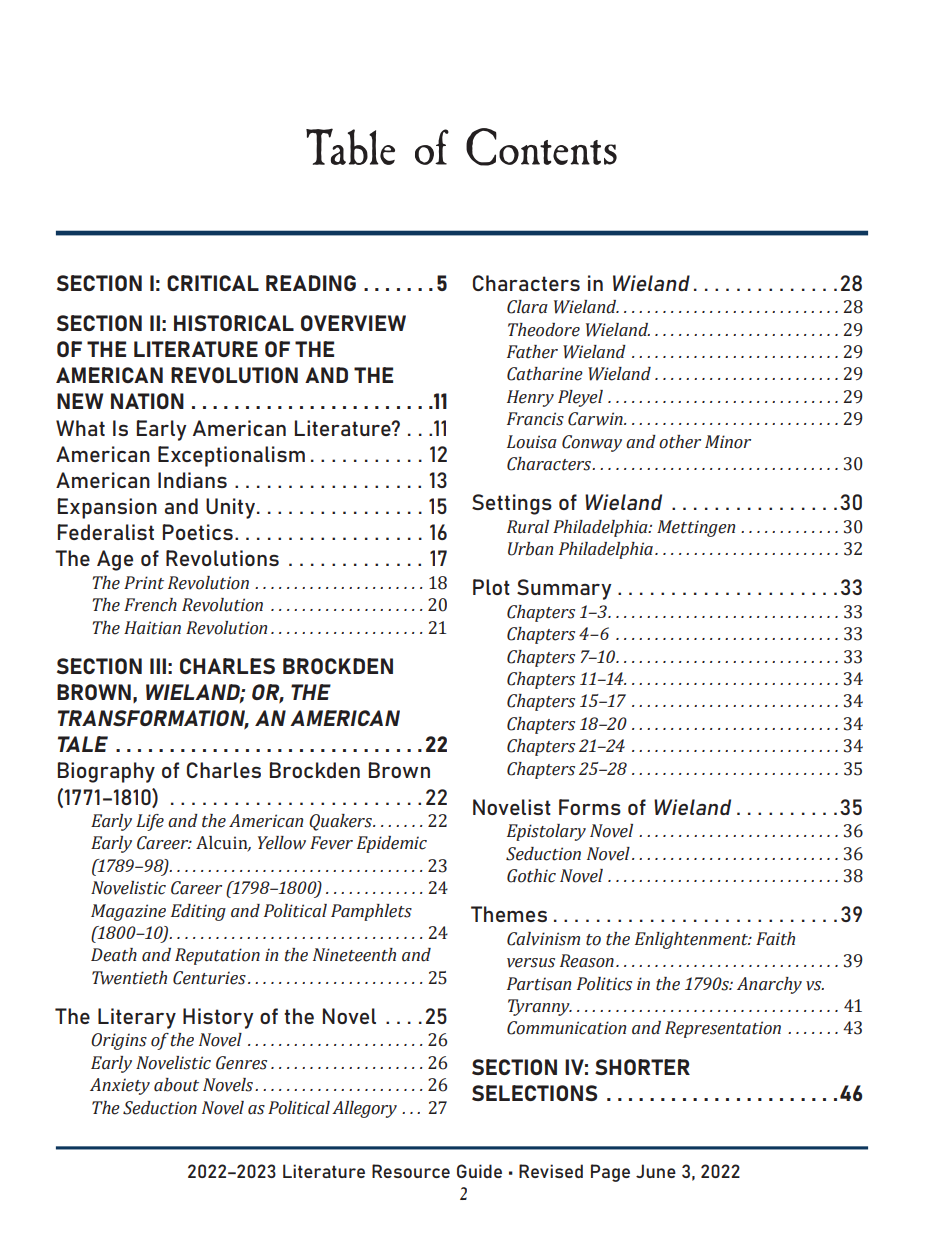 The height and width of the image is (1233, 952). I want to click on about, so click(176, 1085).
